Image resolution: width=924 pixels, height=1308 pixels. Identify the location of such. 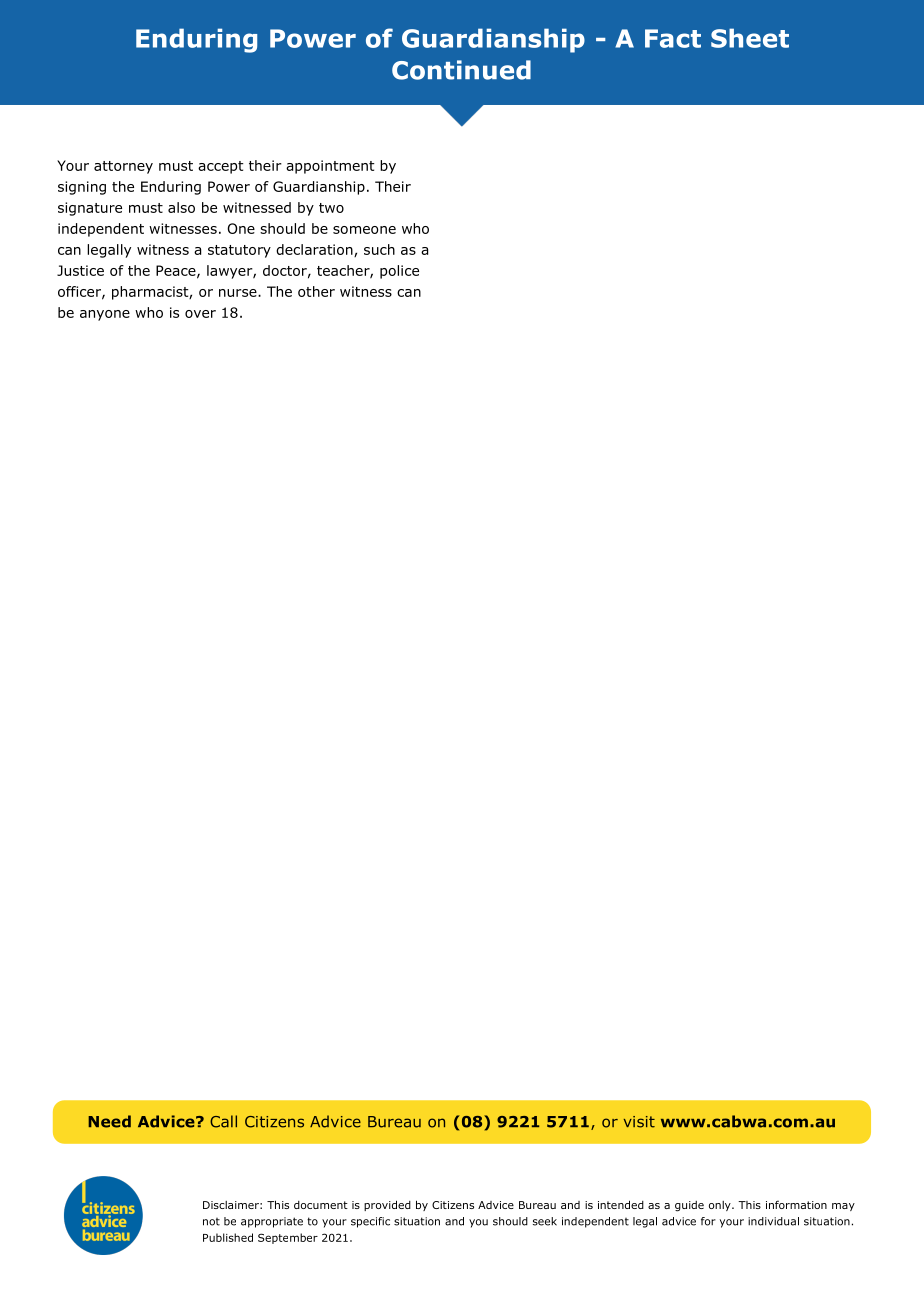
(379, 249).
